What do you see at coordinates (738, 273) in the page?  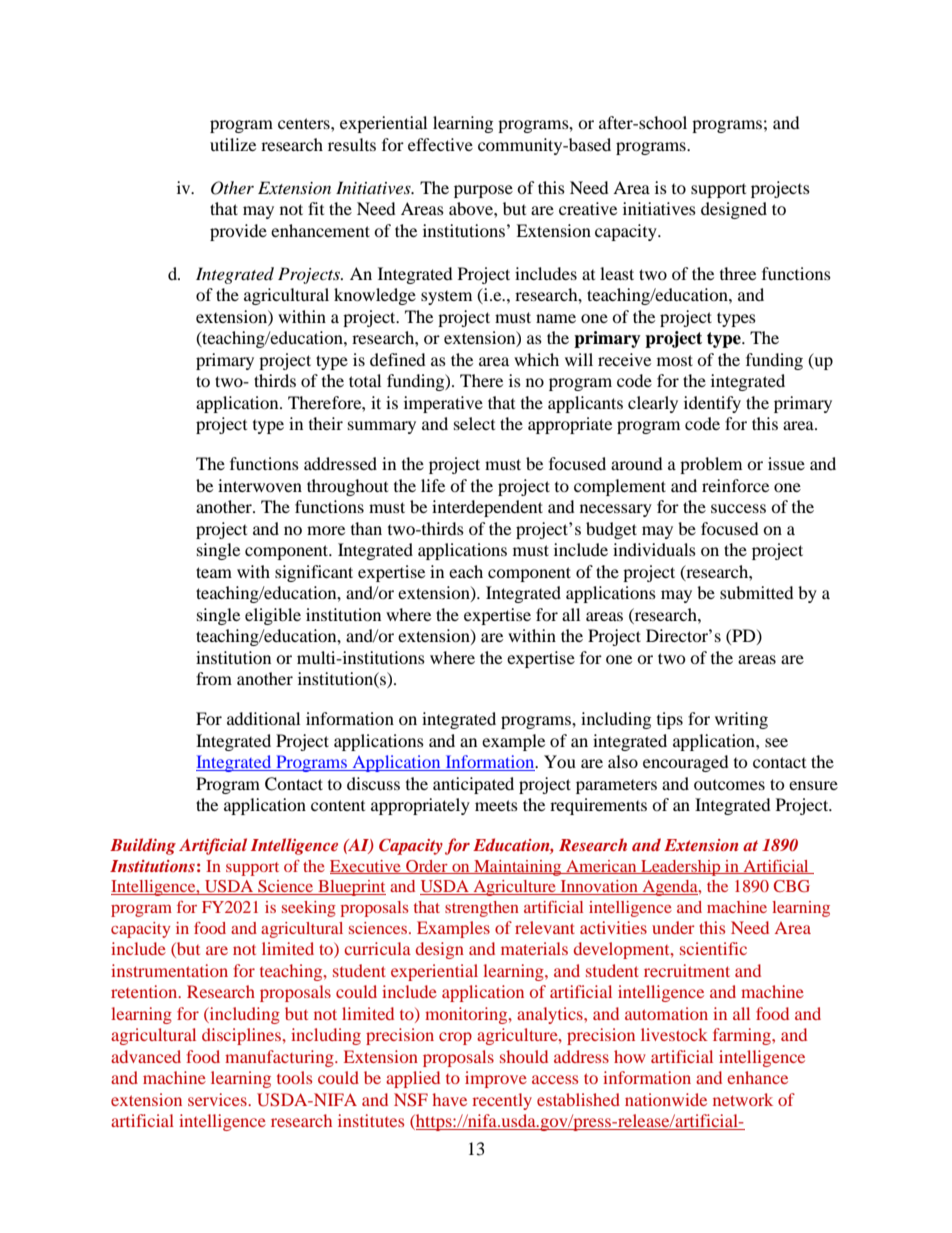 I see `three` at bounding box center [738, 273].
